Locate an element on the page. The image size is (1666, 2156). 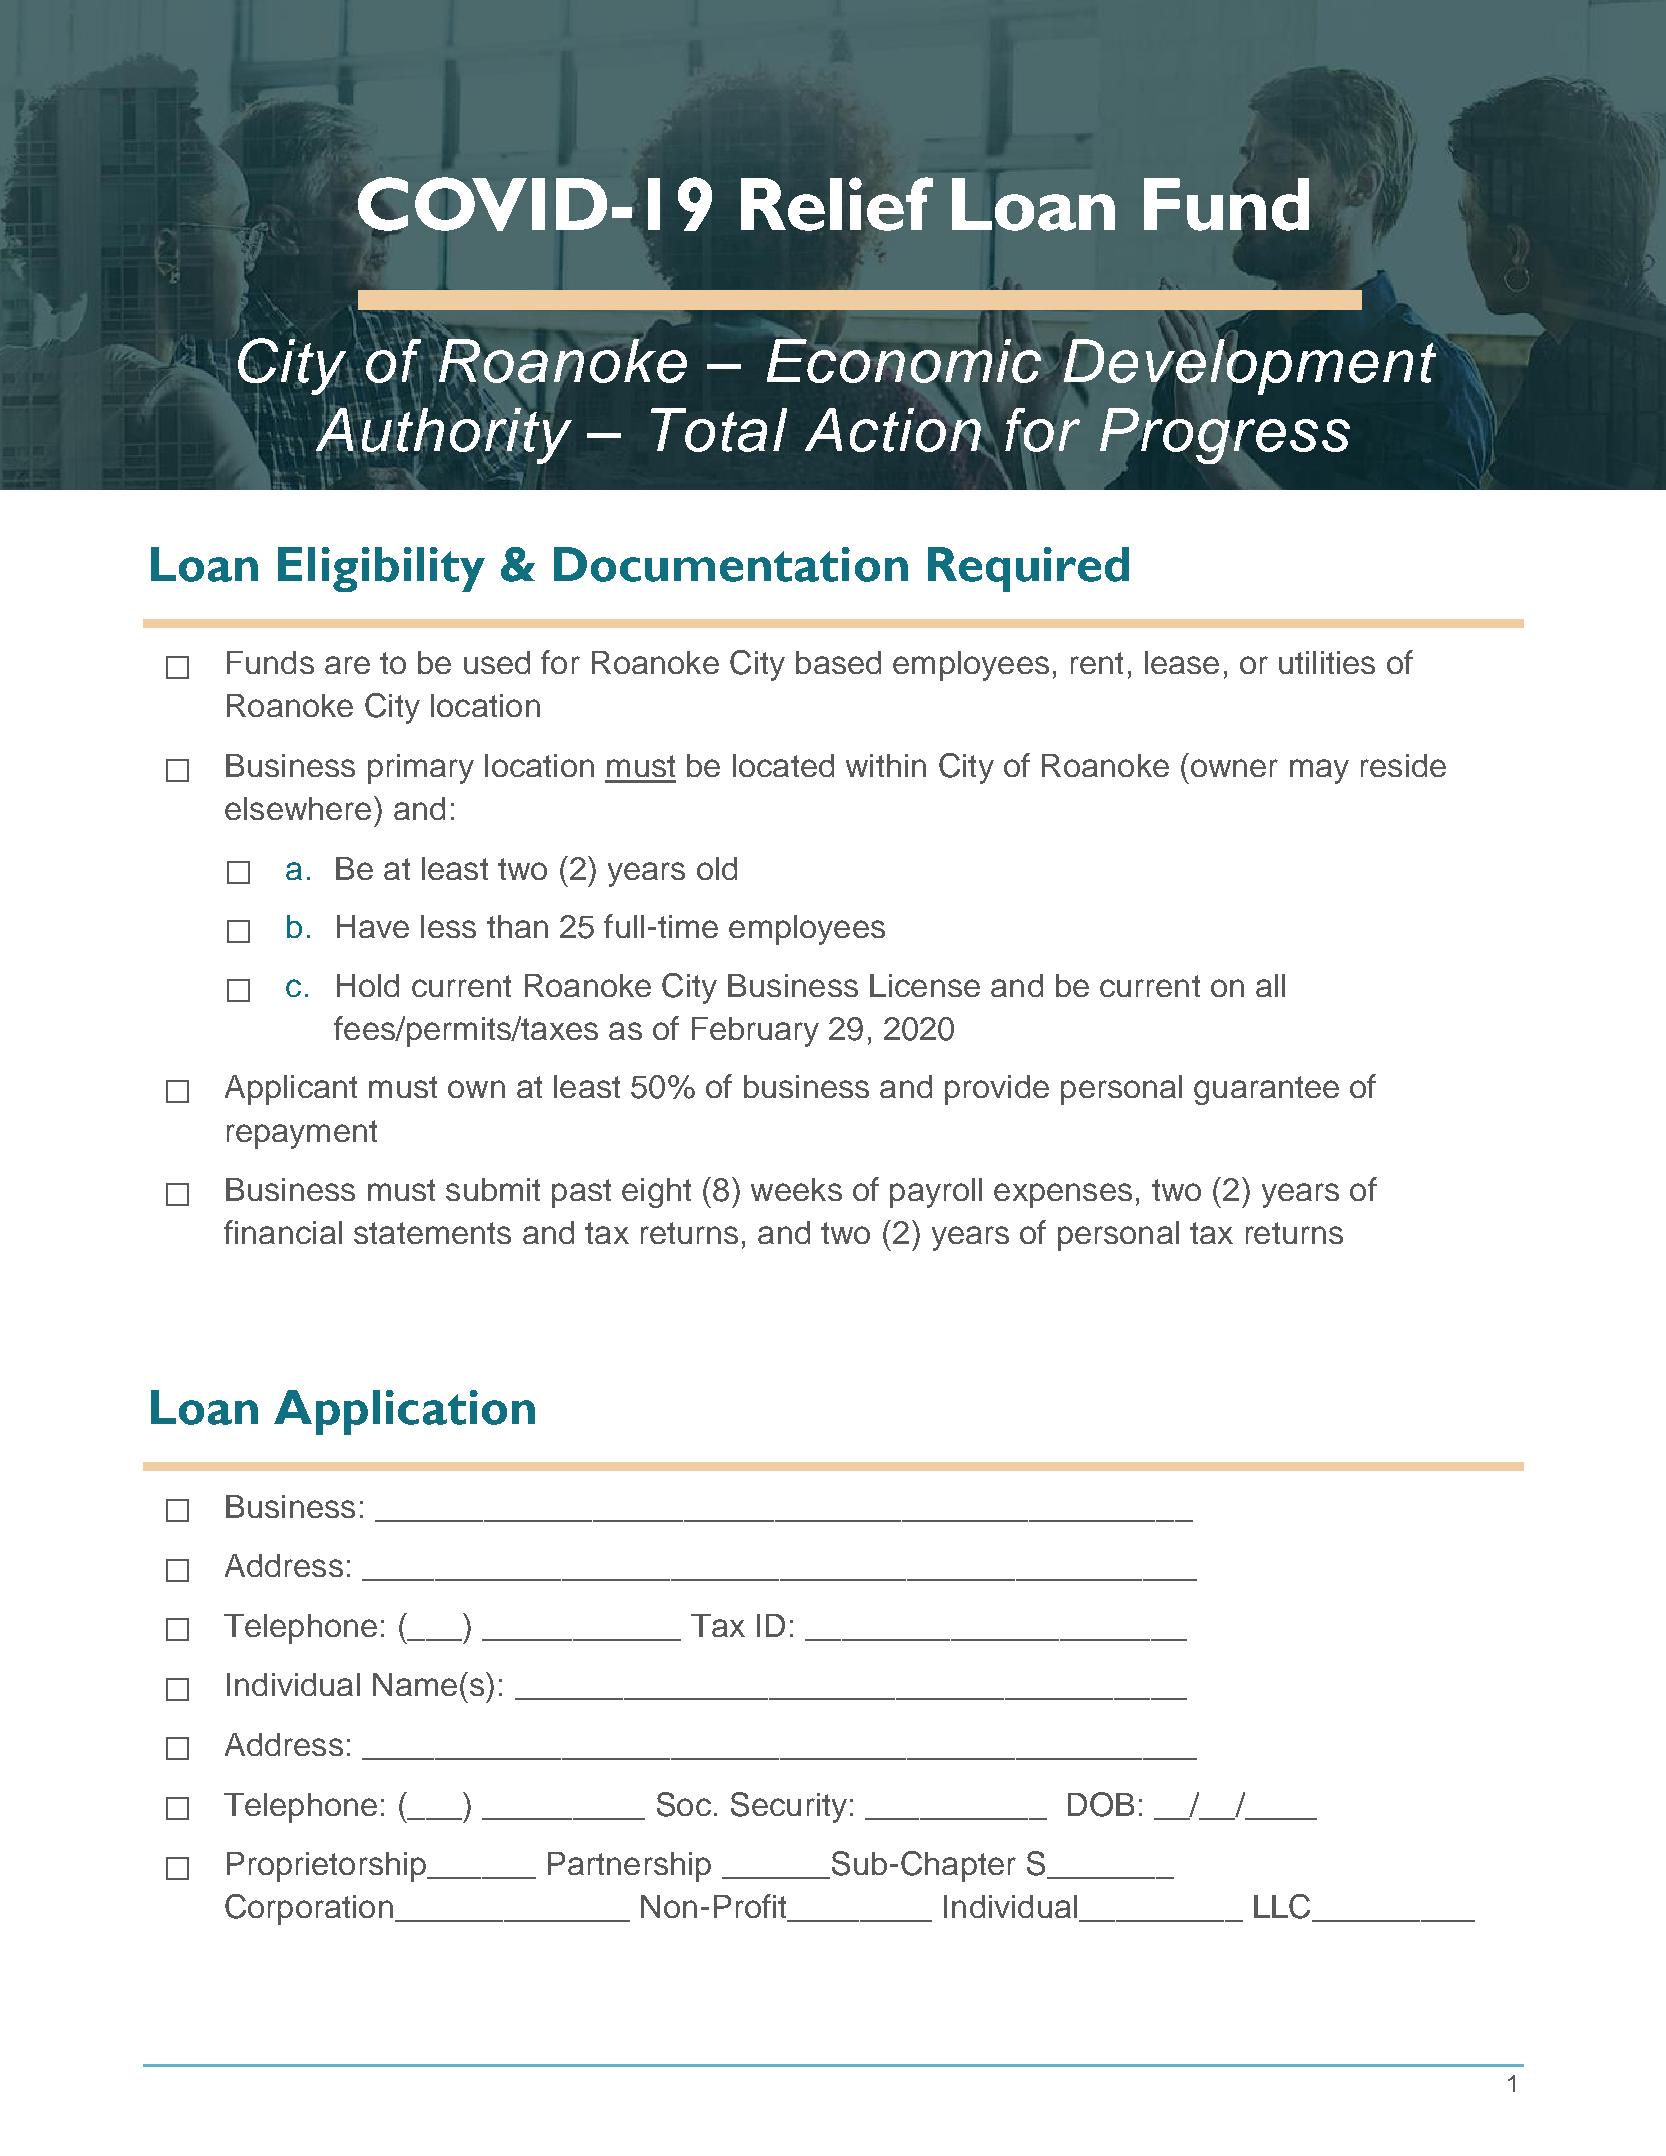
Application is located at coordinates (404, 1412).
